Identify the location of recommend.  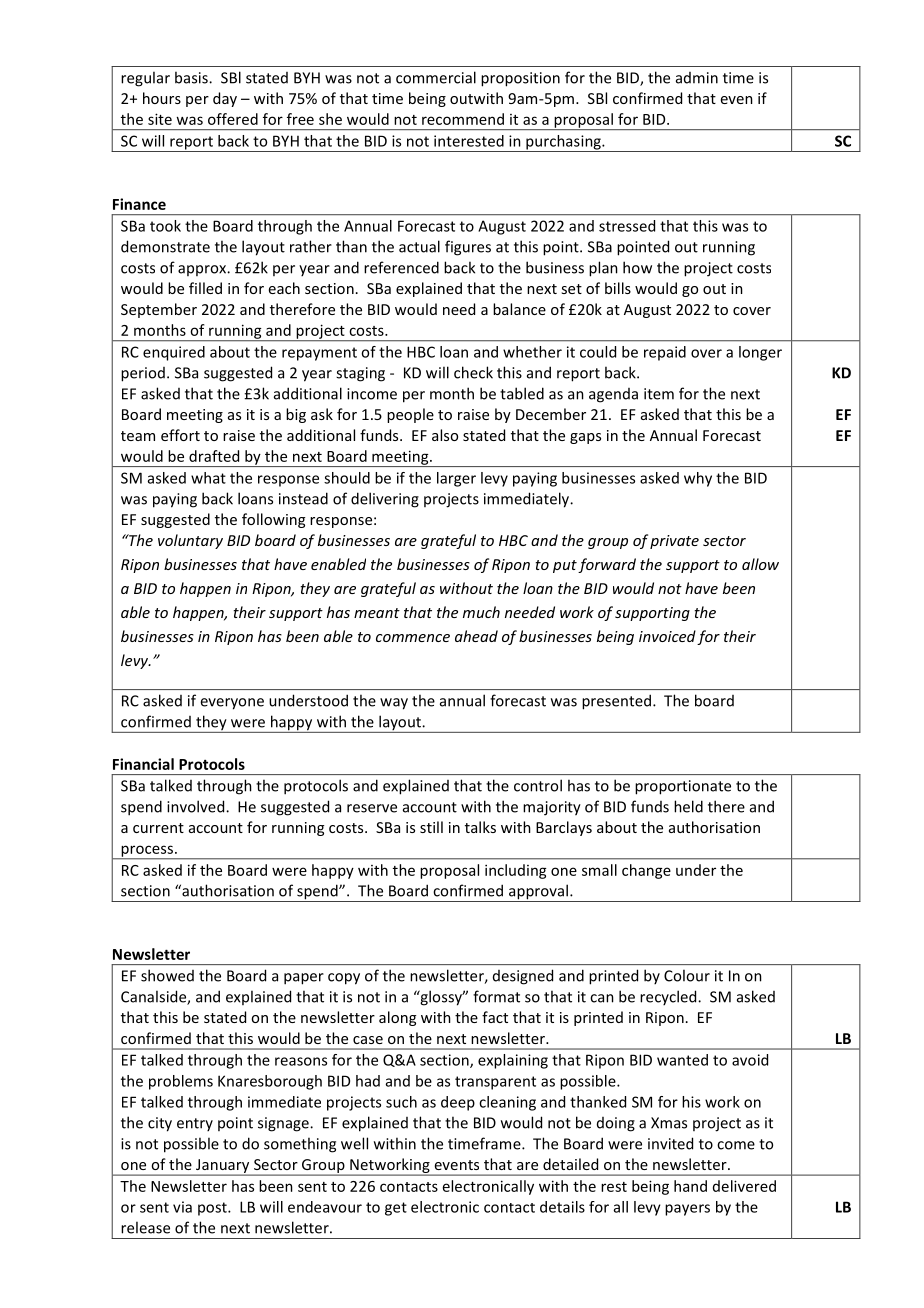
(463, 119).
